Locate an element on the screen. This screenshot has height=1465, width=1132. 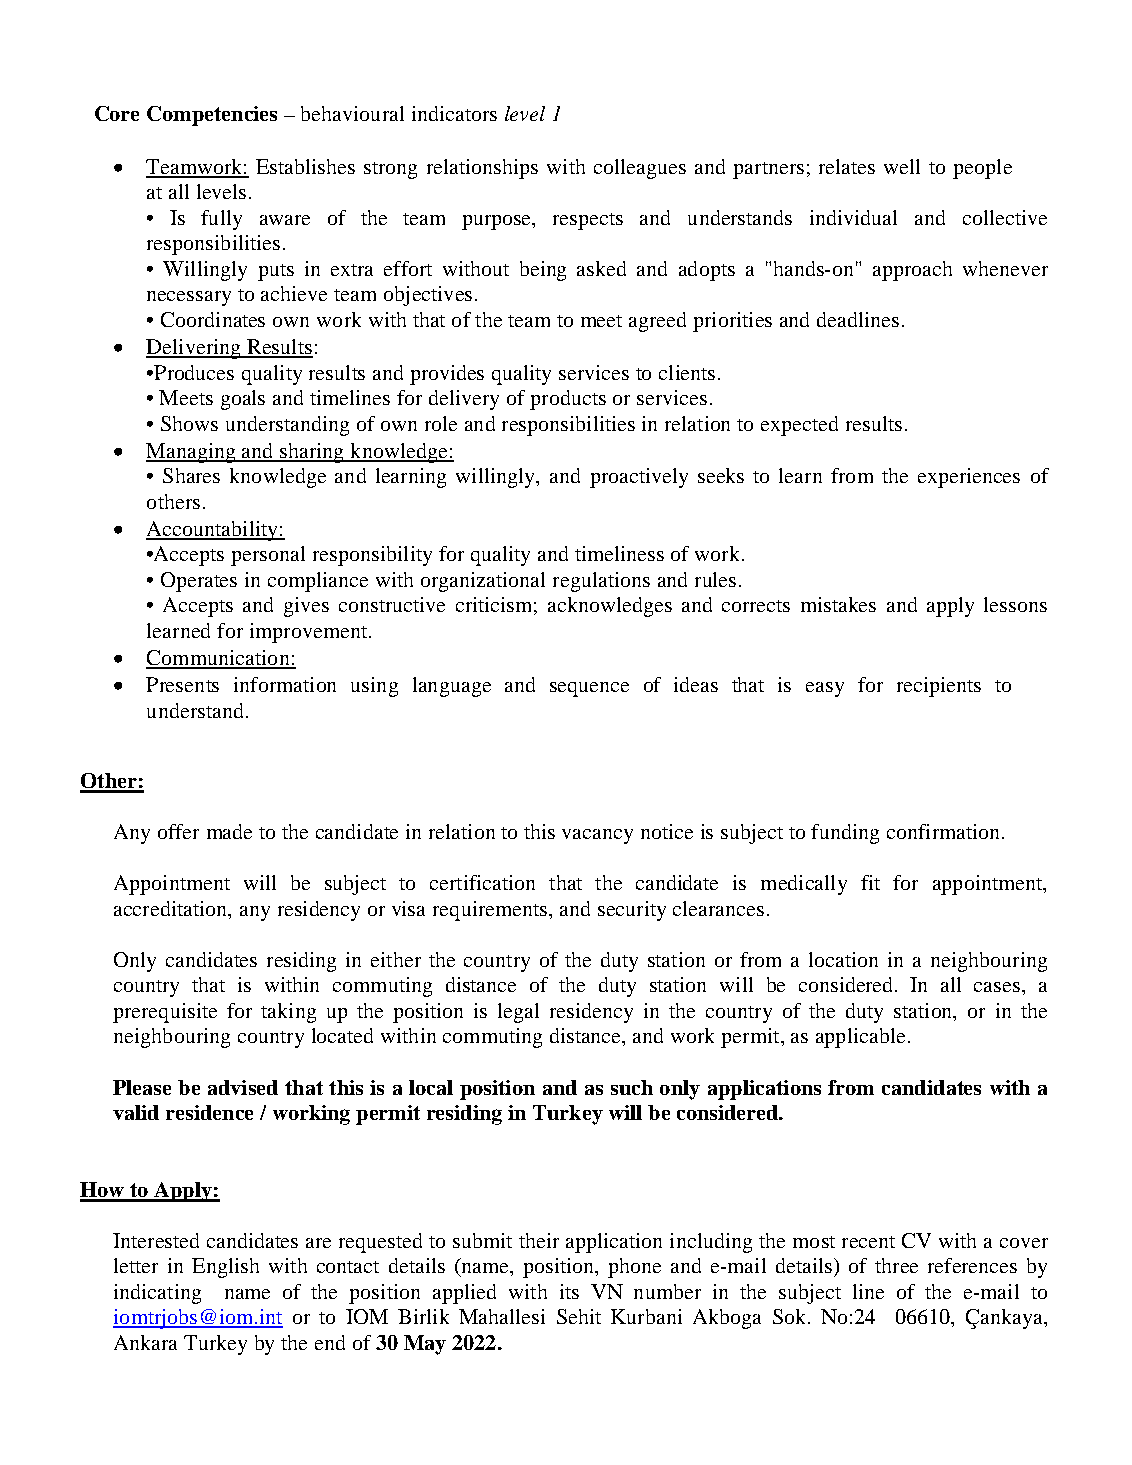
English is located at coordinates (225, 1268).
